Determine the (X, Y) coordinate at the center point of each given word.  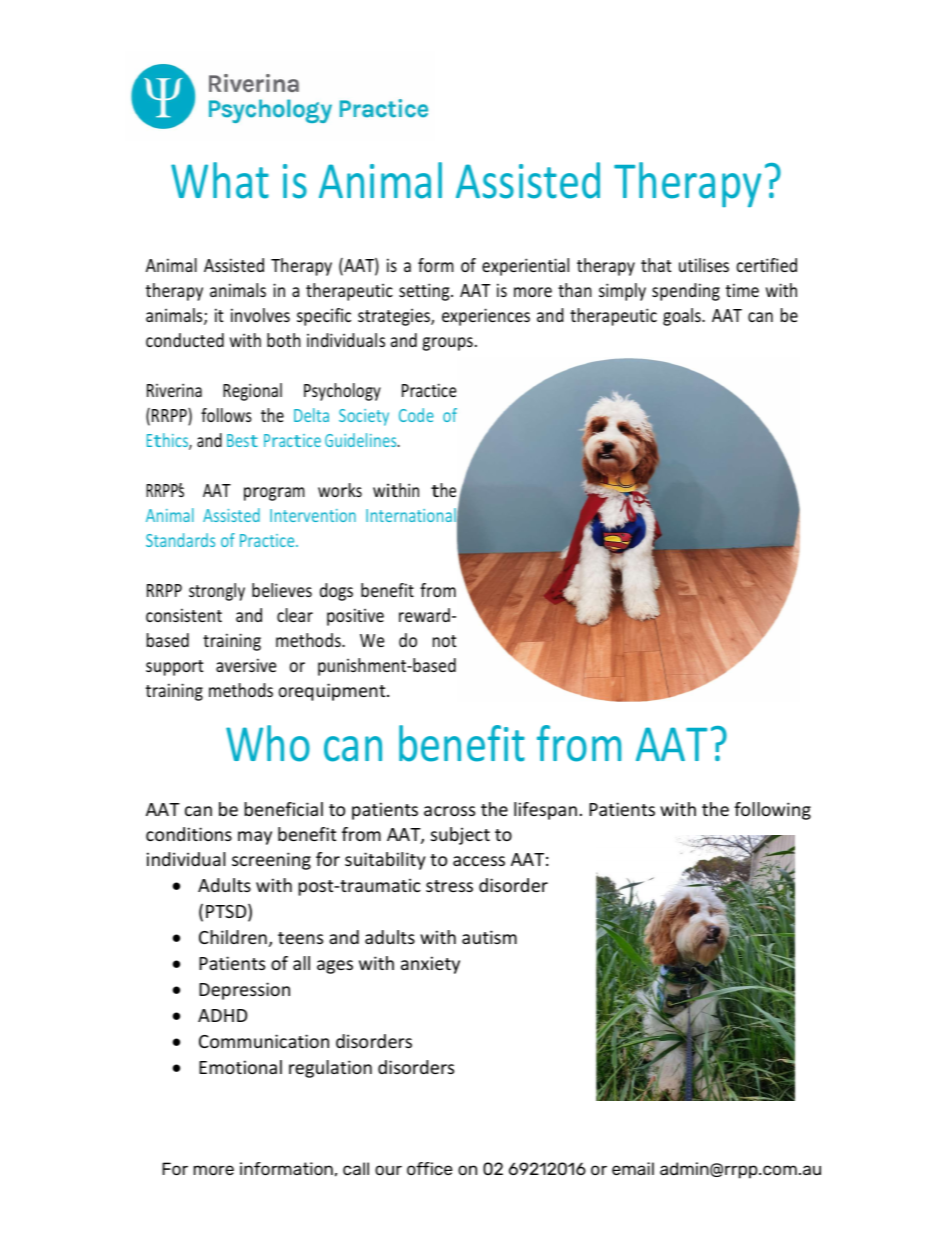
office (429, 1168)
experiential (525, 267)
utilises (704, 265)
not (444, 641)
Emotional (240, 1067)
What (220, 180)
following (772, 811)
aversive (246, 665)
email (633, 1168)
